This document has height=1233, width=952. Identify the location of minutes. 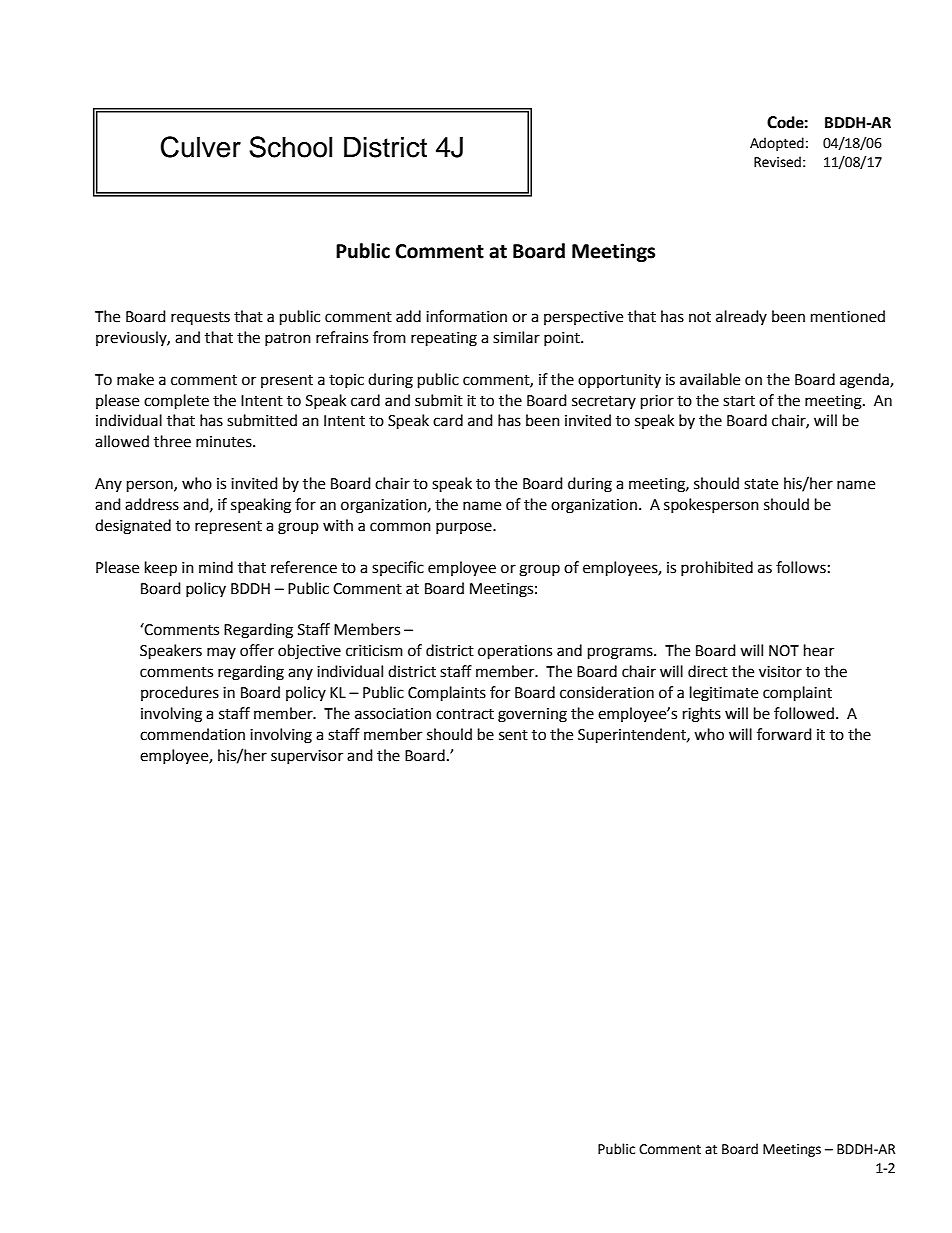
(225, 442).
